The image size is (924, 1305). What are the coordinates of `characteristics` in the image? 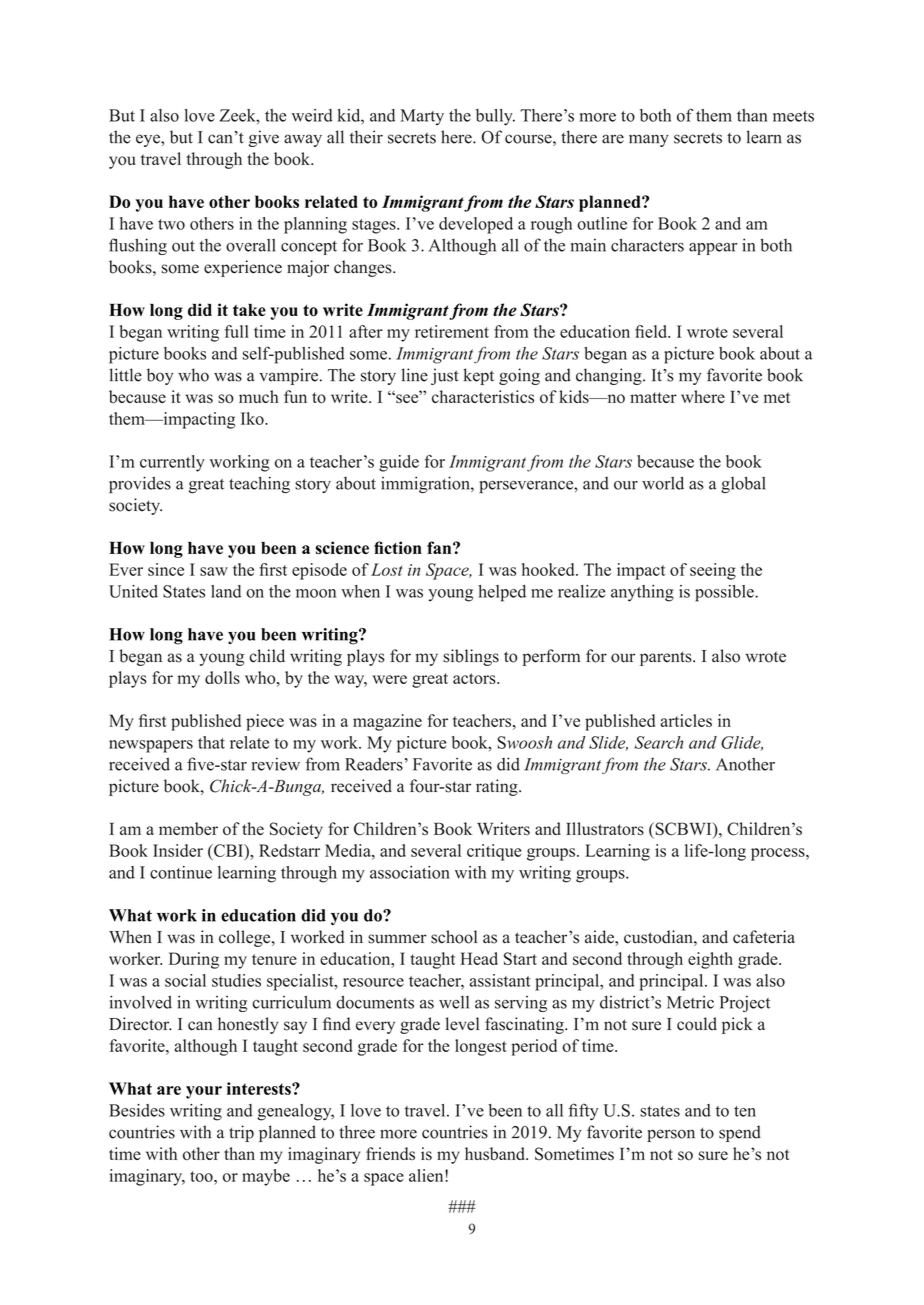 It's located at (483, 396).
